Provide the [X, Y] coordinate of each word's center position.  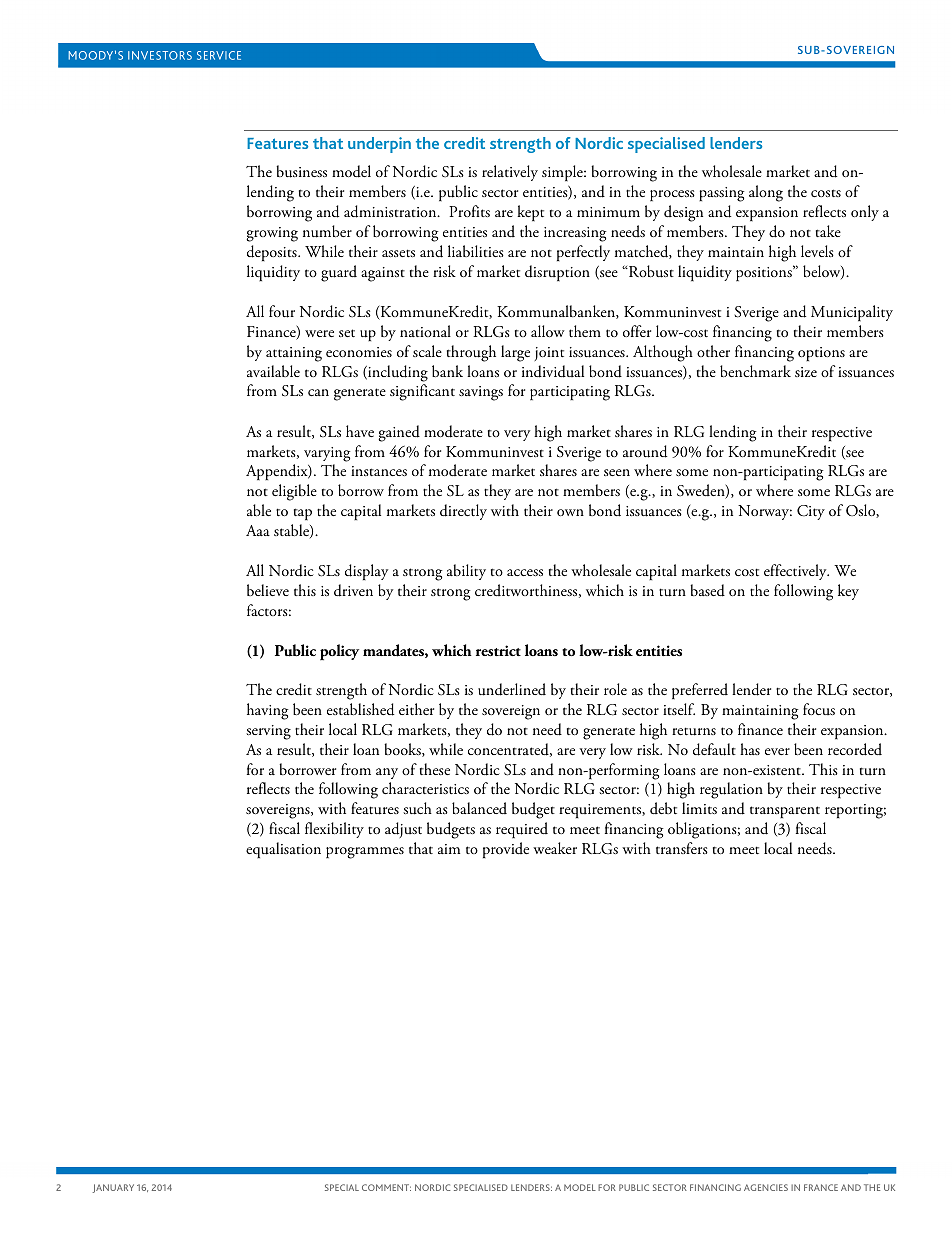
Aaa [258, 530]
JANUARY [113, 1188]
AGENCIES [766, 1187]
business [301, 171]
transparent [785, 812]
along [766, 193]
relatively [510, 173]
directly [463, 512]
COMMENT [386, 1187]
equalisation [283, 850]
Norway [765, 512]
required [522, 830]
